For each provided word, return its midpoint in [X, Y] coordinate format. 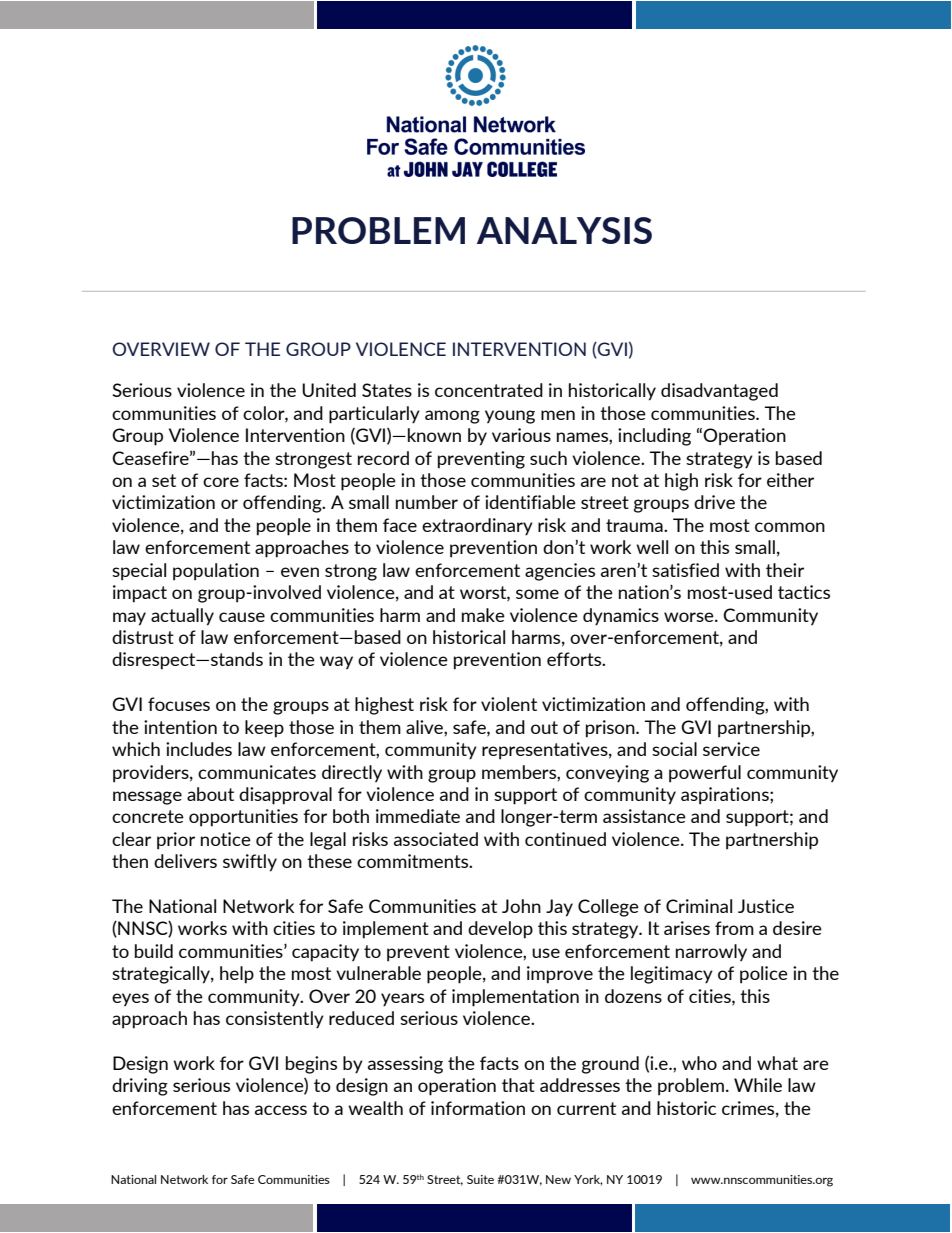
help [237, 975]
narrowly [711, 953]
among [452, 417]
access [281, 1110]
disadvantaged [719, 392]
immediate [418, 816]
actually [182, 617]
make [483, 615]
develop [500, 930]
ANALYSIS [564, 230]
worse [690, 617]
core [221, 482]
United [329, 390]
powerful [705, 774]
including [654, 437]
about [210, 794]
